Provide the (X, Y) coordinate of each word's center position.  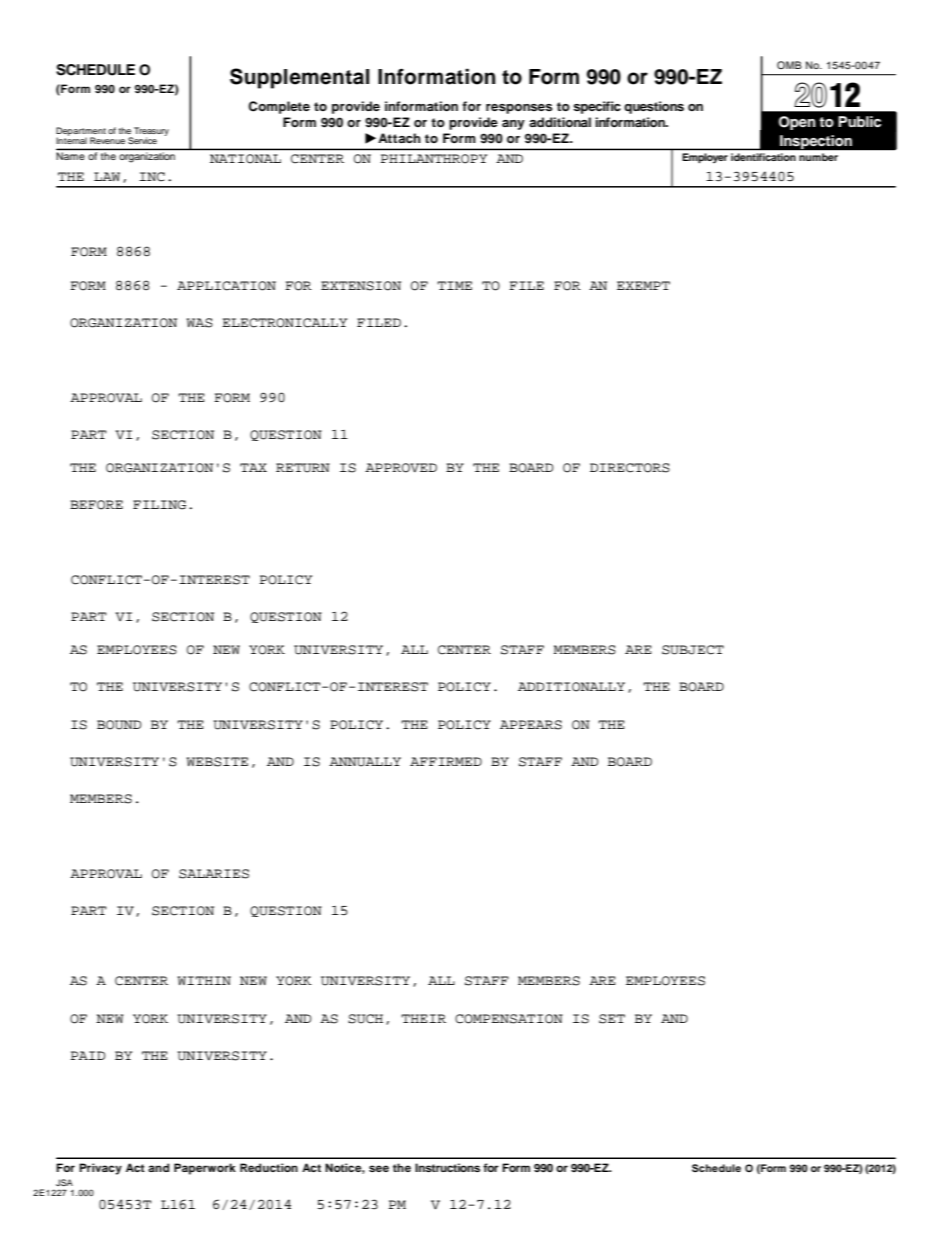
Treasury (150, 133)
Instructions (447, 1167)
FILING (159, 505)
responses (519, 109)
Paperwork (205, 1169)
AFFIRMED (446, 761)
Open (797, 123)
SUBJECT (693, 650)
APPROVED (401, 468)
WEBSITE (217, 762)
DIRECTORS (630, 468)
